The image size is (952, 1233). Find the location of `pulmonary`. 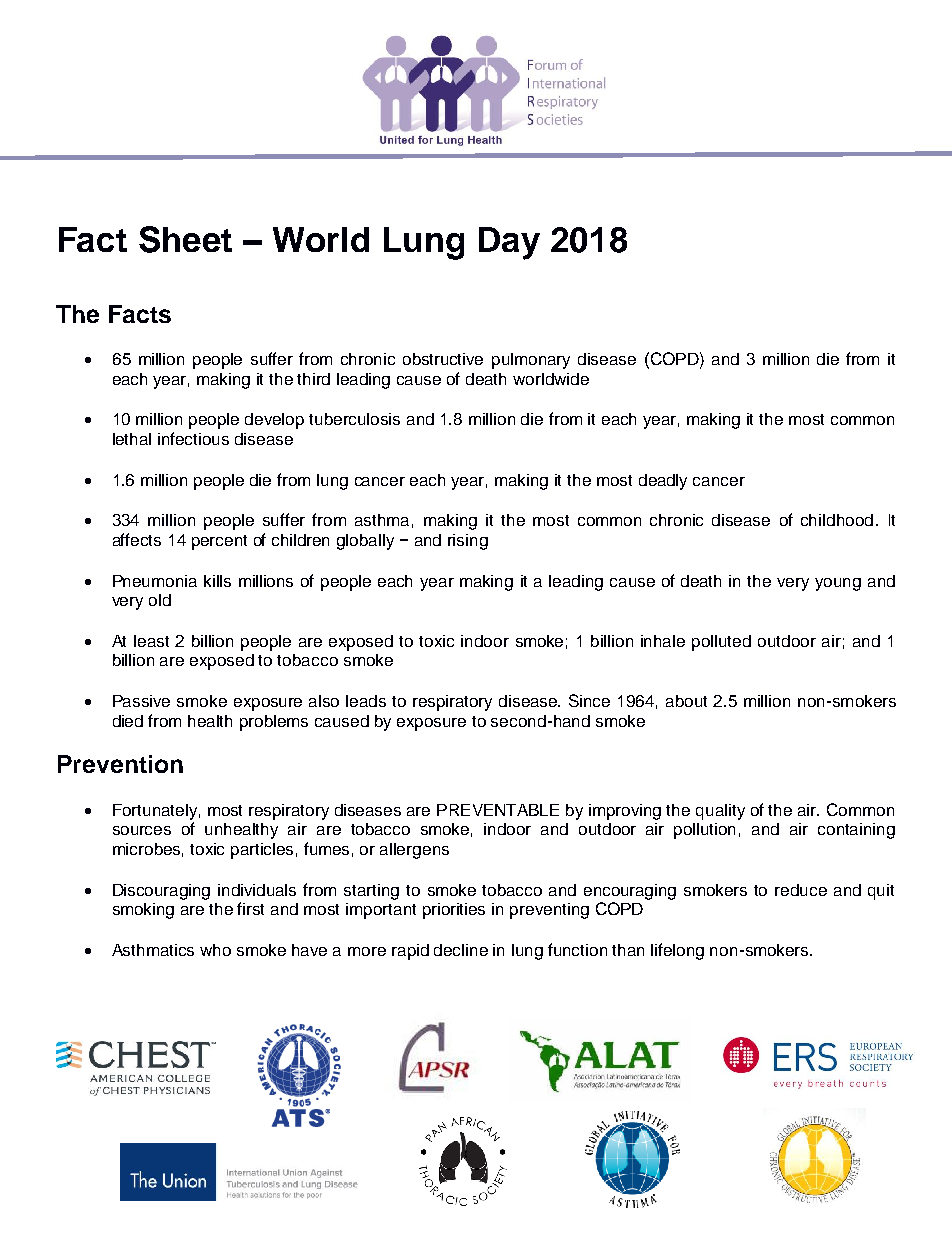

pulmonary is located at coordinates (531, 361).
